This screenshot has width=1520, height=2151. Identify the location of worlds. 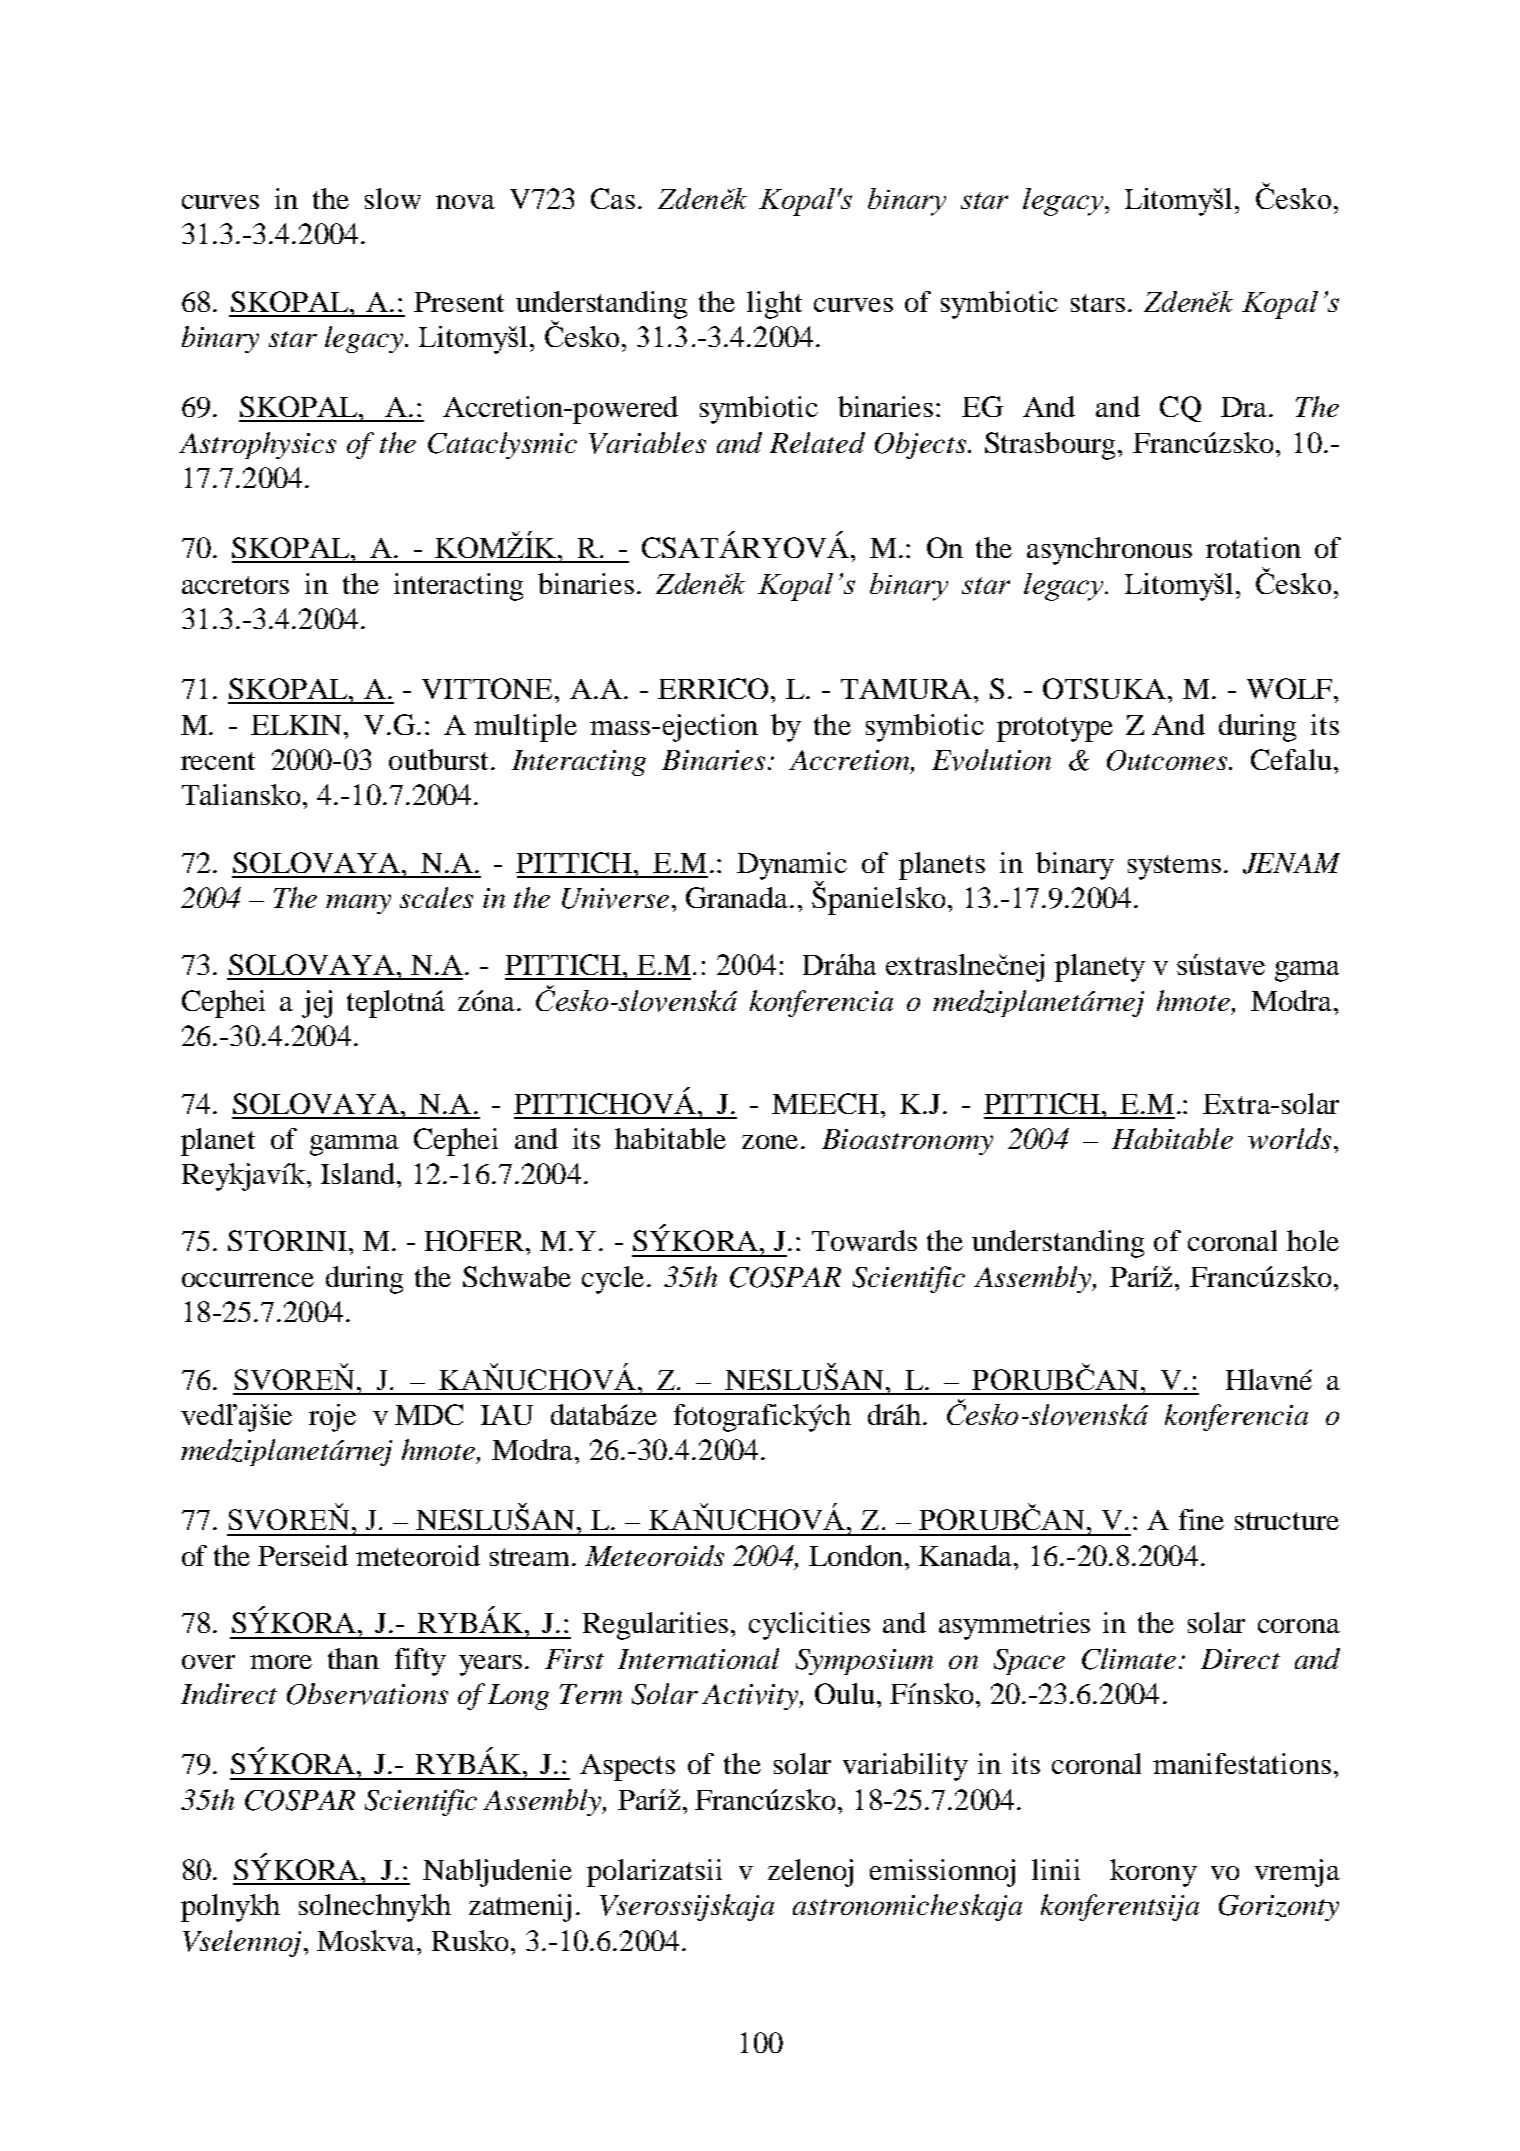
(1289, 1138).
